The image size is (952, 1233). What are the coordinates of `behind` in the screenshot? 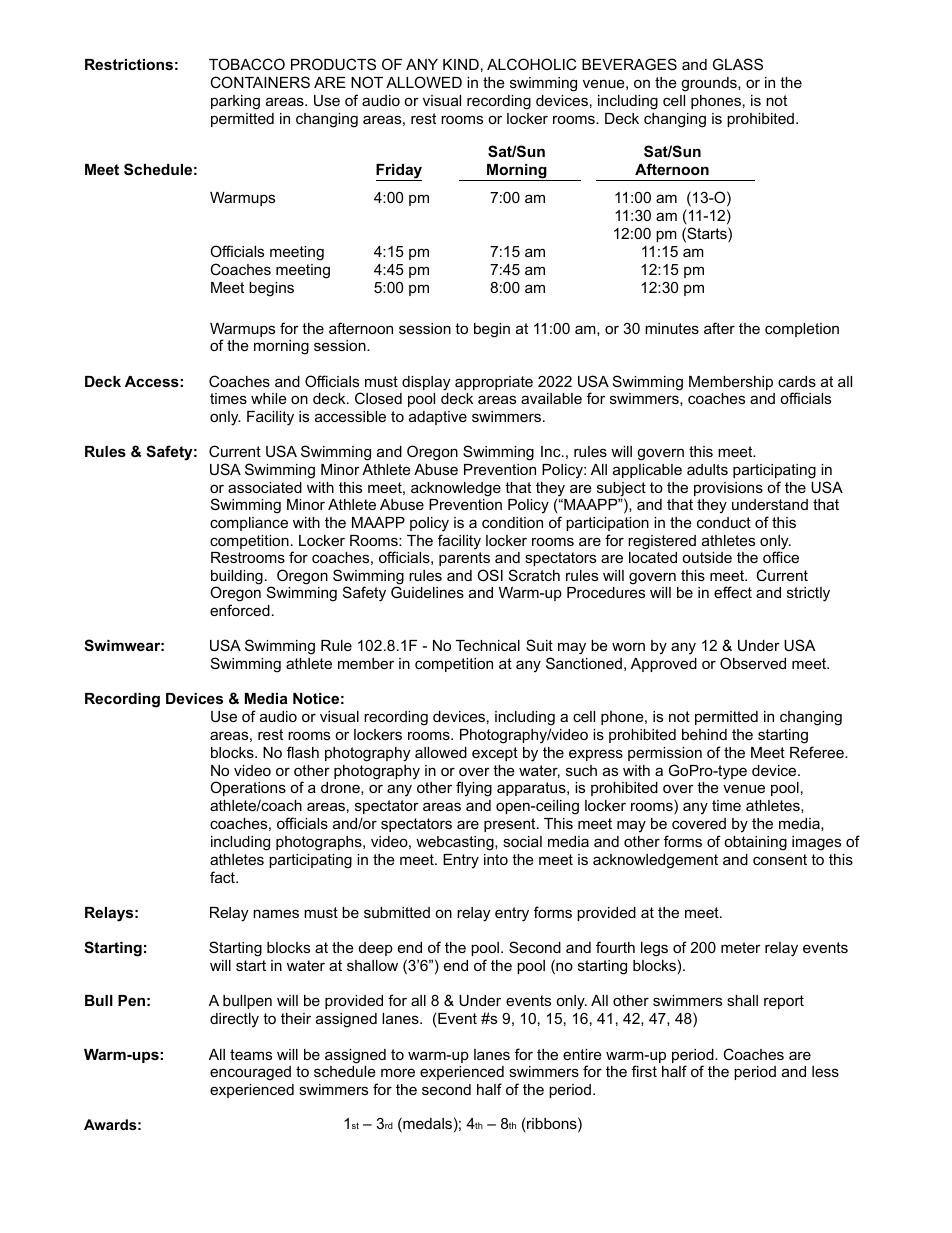 It's located at (704, 734).
